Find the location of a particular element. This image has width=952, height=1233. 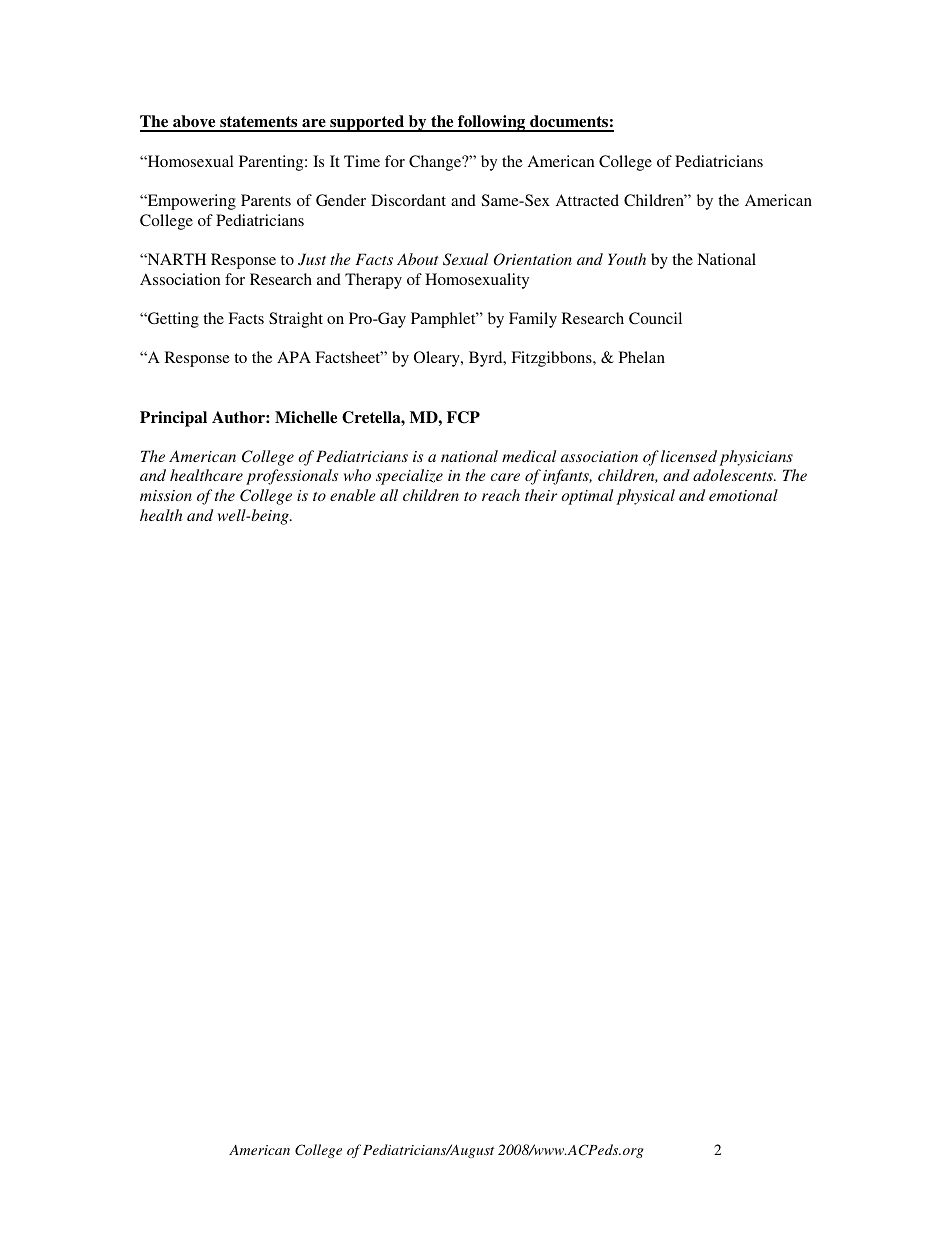

Family is located at coordinates (533, 320).
